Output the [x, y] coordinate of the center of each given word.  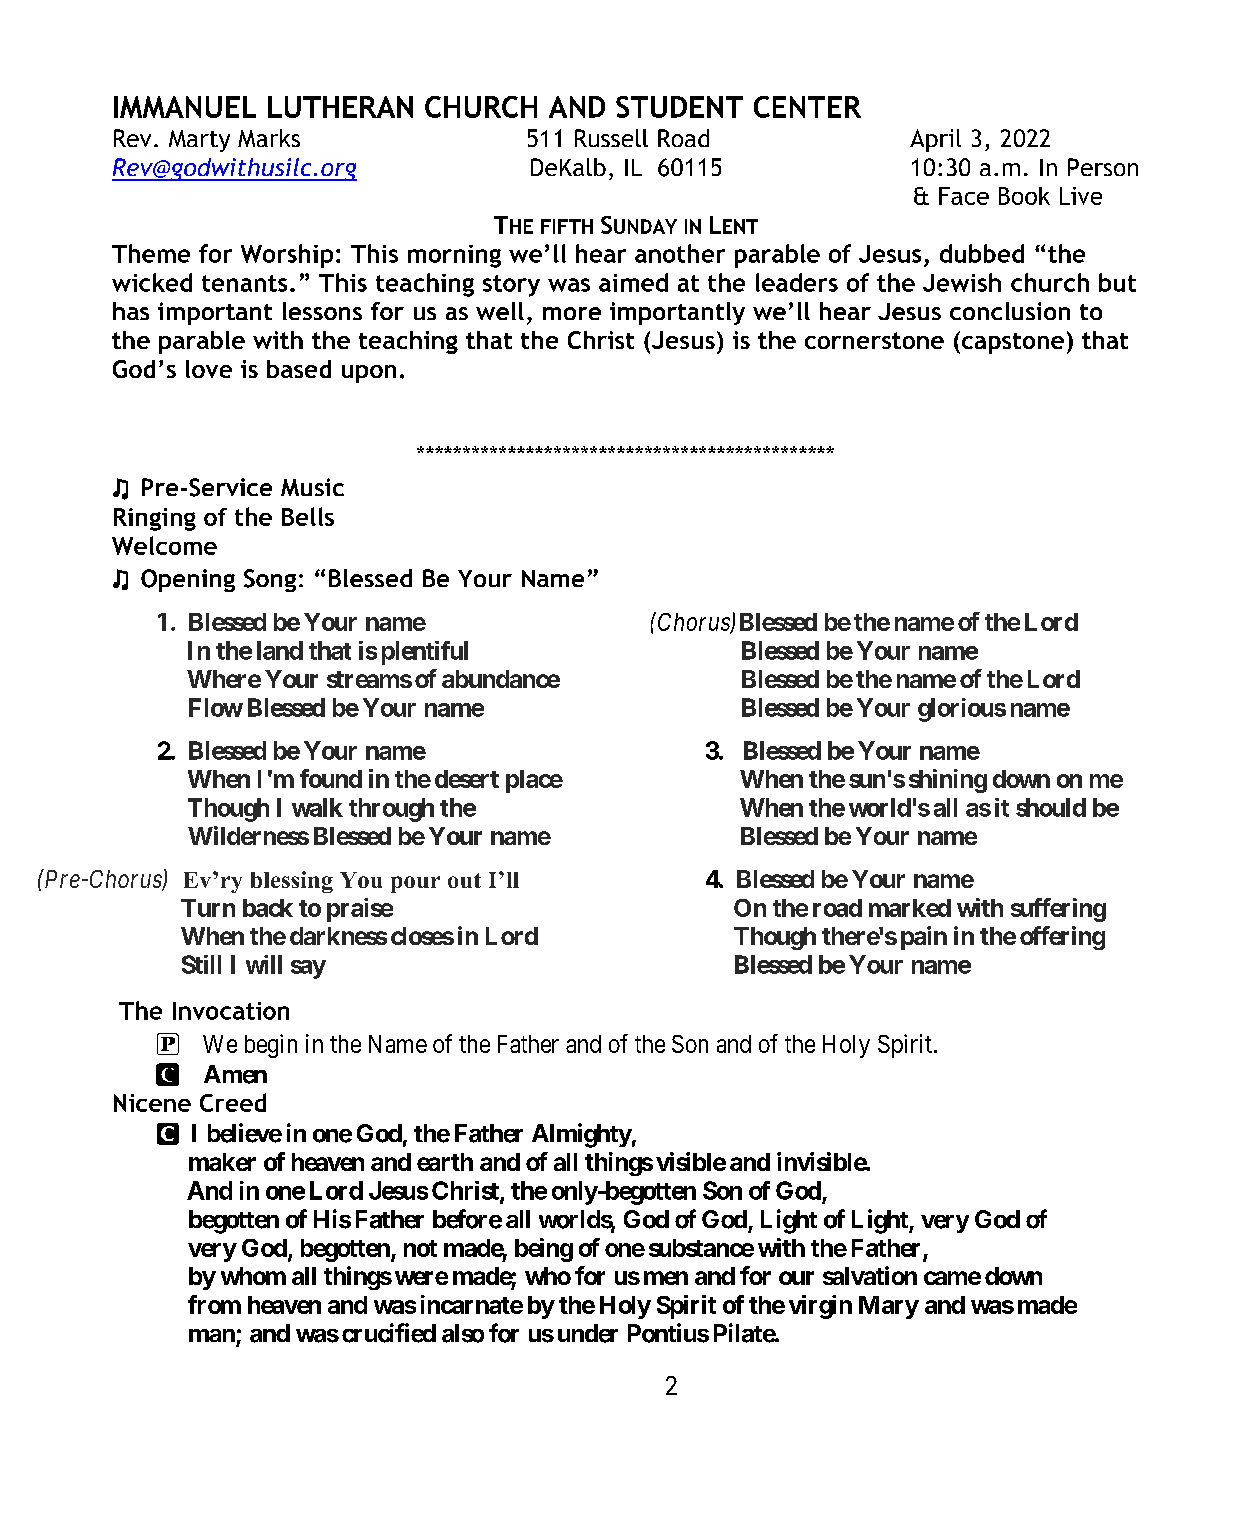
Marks [269, 138]
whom [253, 1276]
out [464, 880]
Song [270, 580]
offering [1062, 938]
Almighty [582, 1135]
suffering [1058, 910]
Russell [611, 138]
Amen [235, 1074]
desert [467, 779]
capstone [1013, 343]
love [209, 369]
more [572, 313]
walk [317, 807]
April [935, 140]
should [1051, 807]
